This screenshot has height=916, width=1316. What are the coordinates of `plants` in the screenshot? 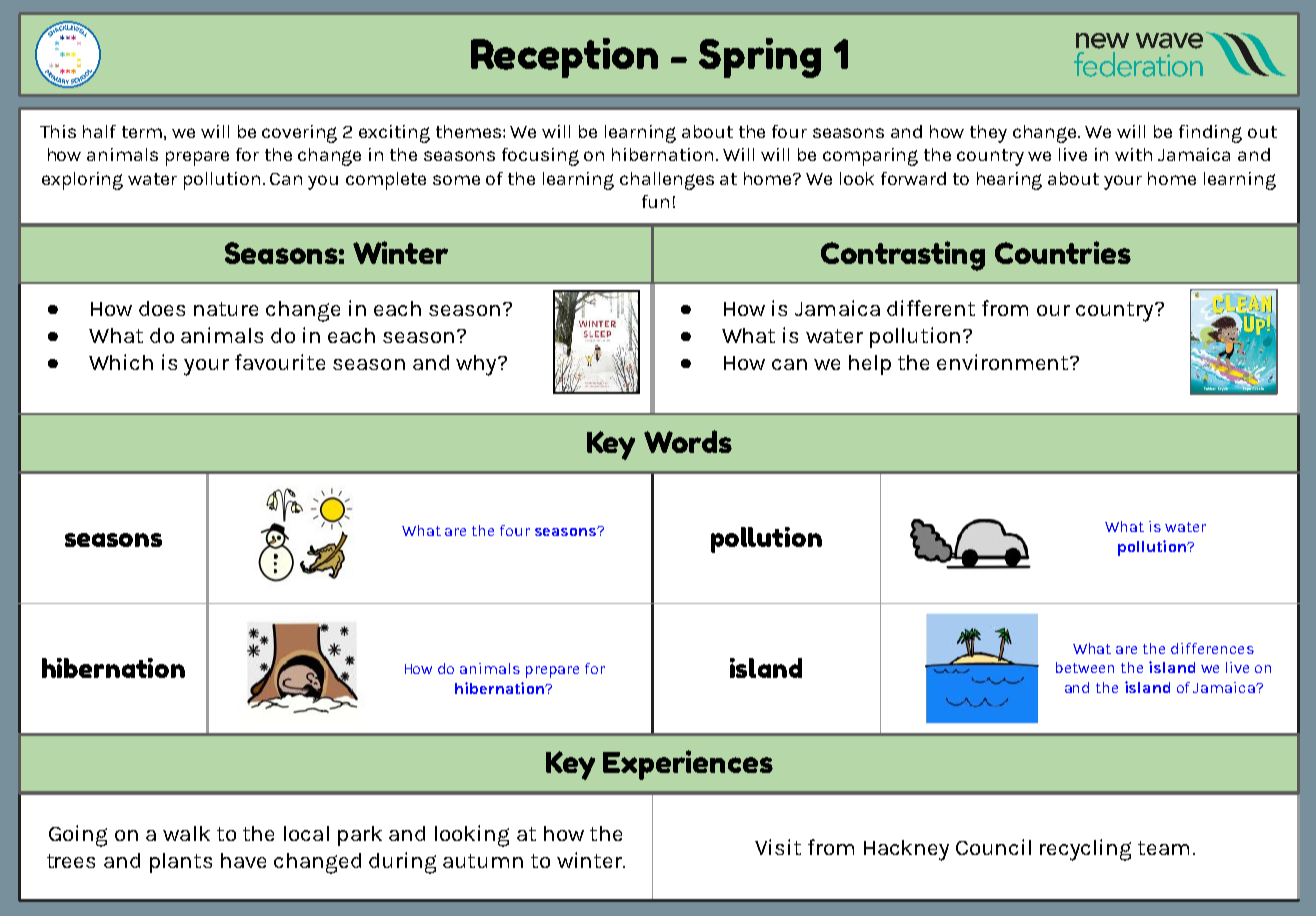 It's located at (181, 863).
